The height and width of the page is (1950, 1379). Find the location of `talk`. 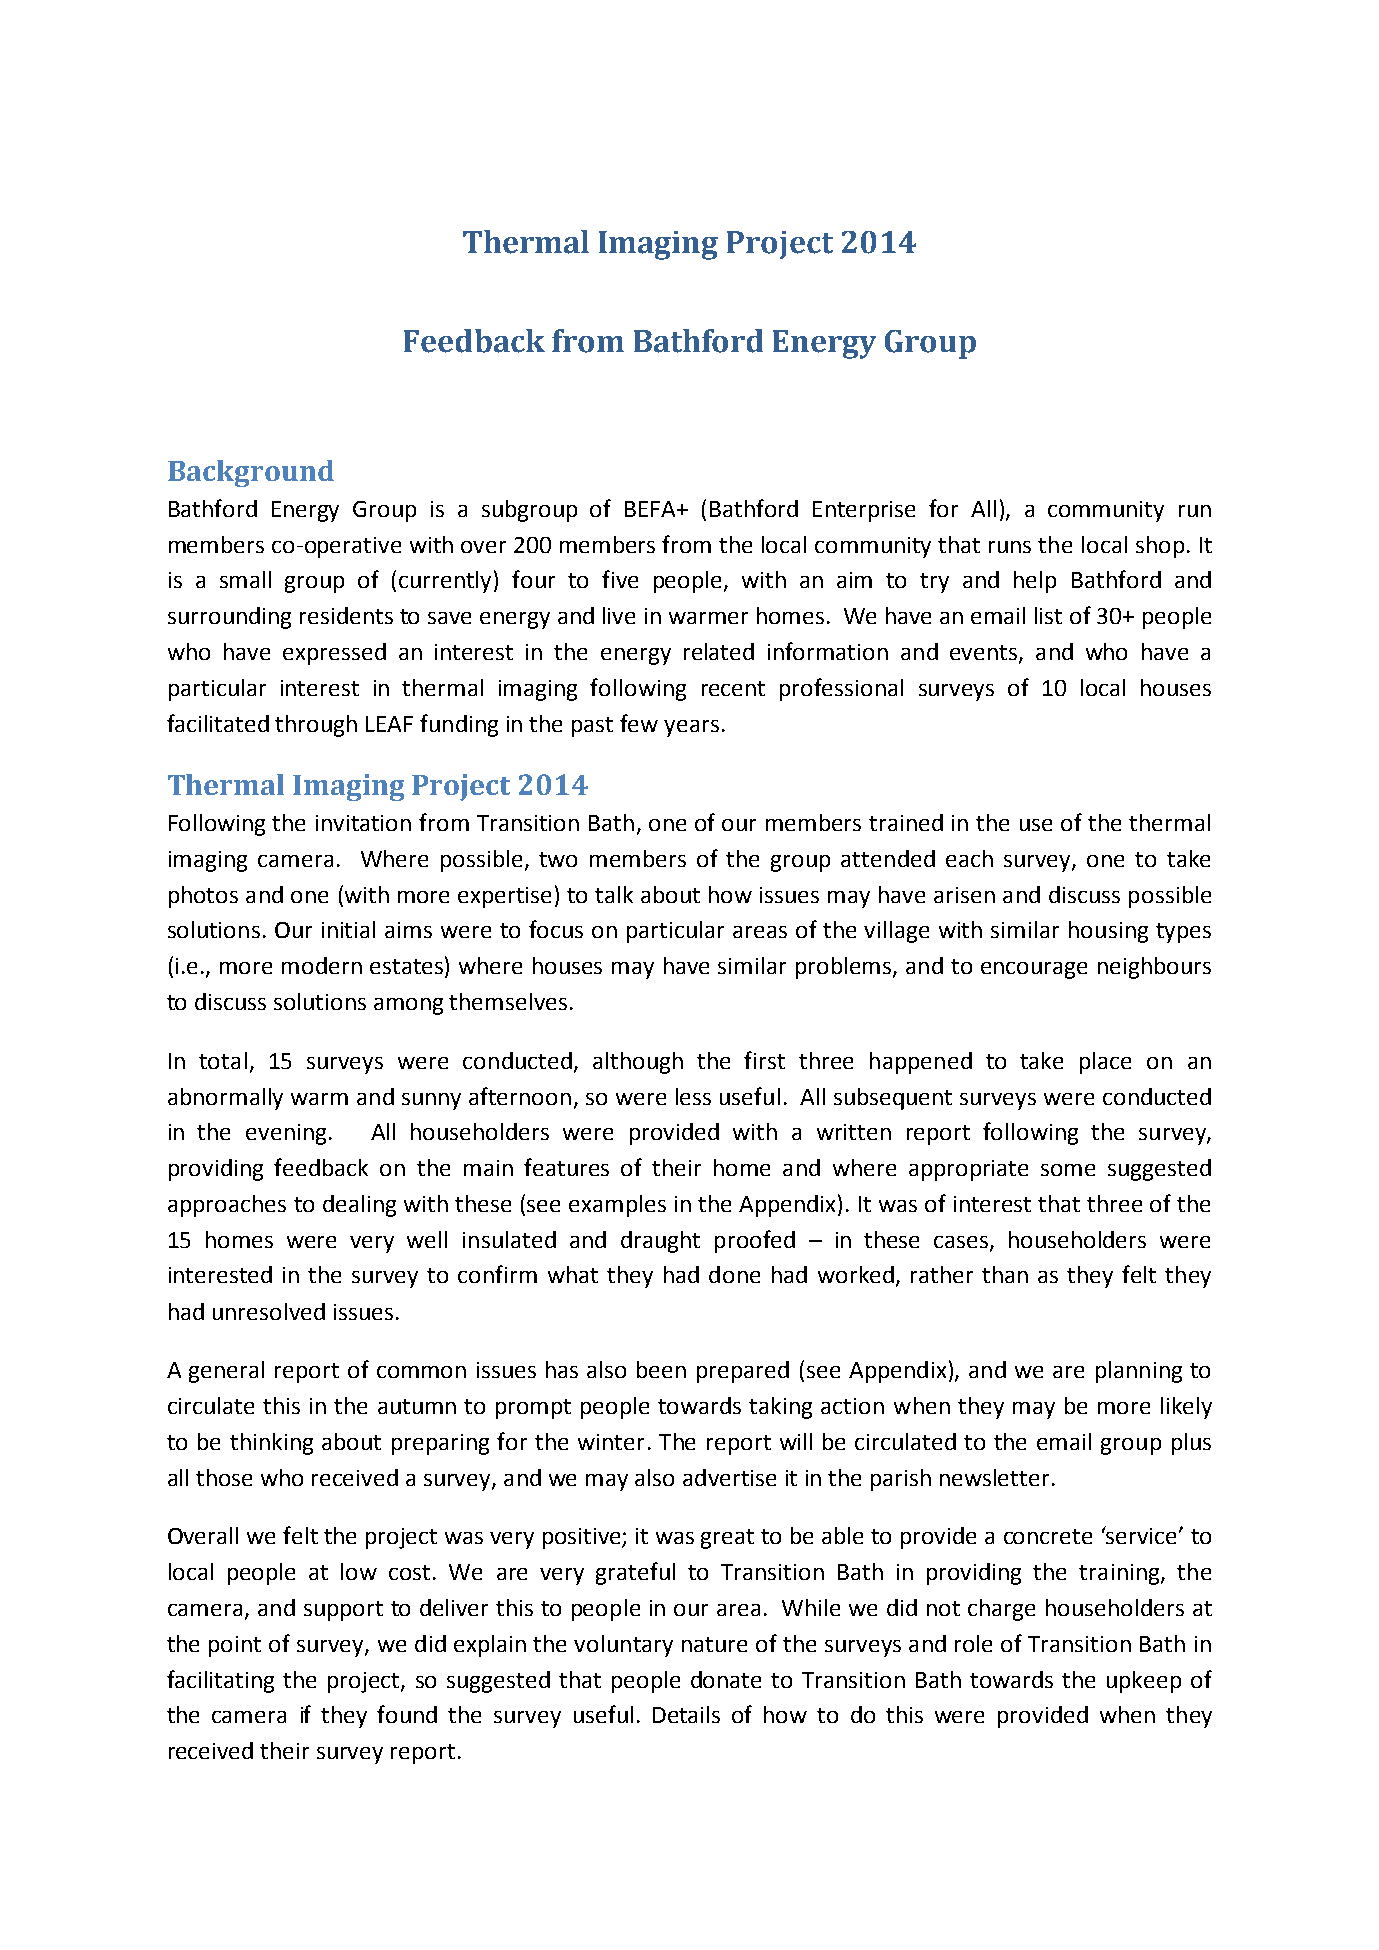

talk is located at coordinates (614, 894).
